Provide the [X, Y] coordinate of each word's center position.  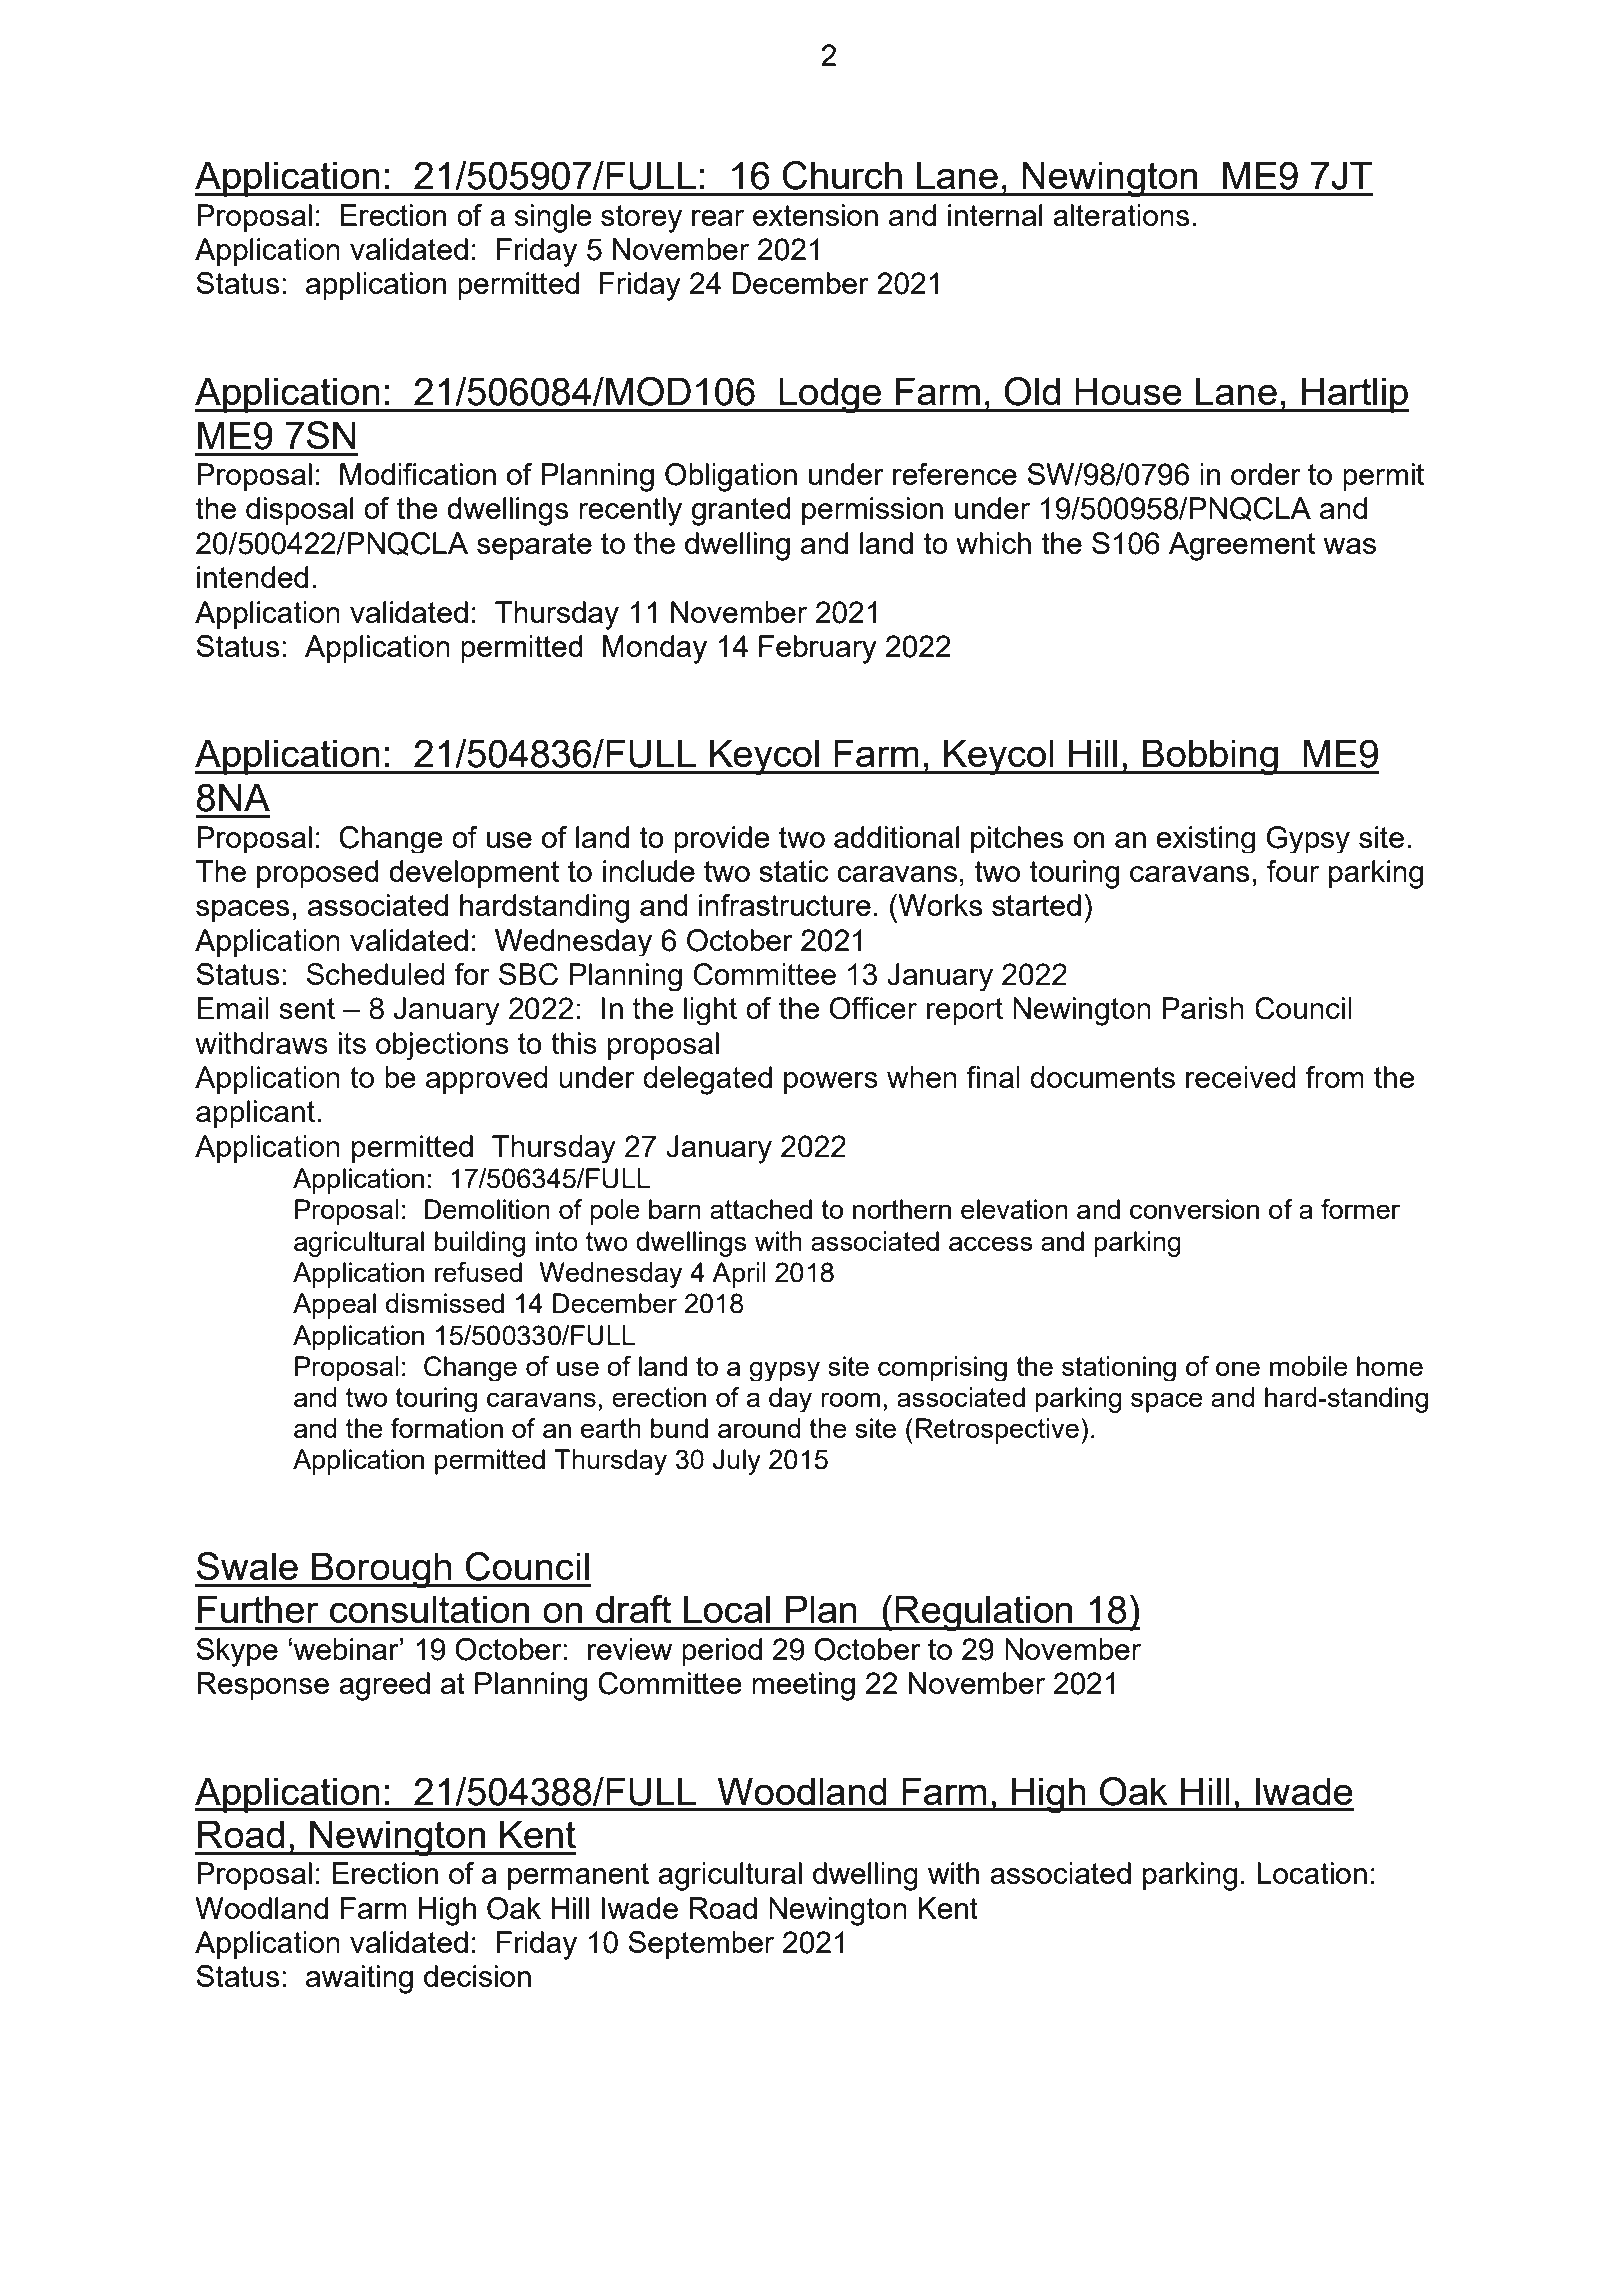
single [553, 218]
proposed [318, 874]
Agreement [1242, 546]
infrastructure [785, 905]
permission [872, 511]
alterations [1121, 215]
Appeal [334, 1306]
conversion [1194, 1209]
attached [761, 1209]
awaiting [359, 1979]
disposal [300, 511]
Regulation [984, 1613]
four [1293, 871]
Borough [381, 1570]
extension [815, 215]
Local [727, 1609]
